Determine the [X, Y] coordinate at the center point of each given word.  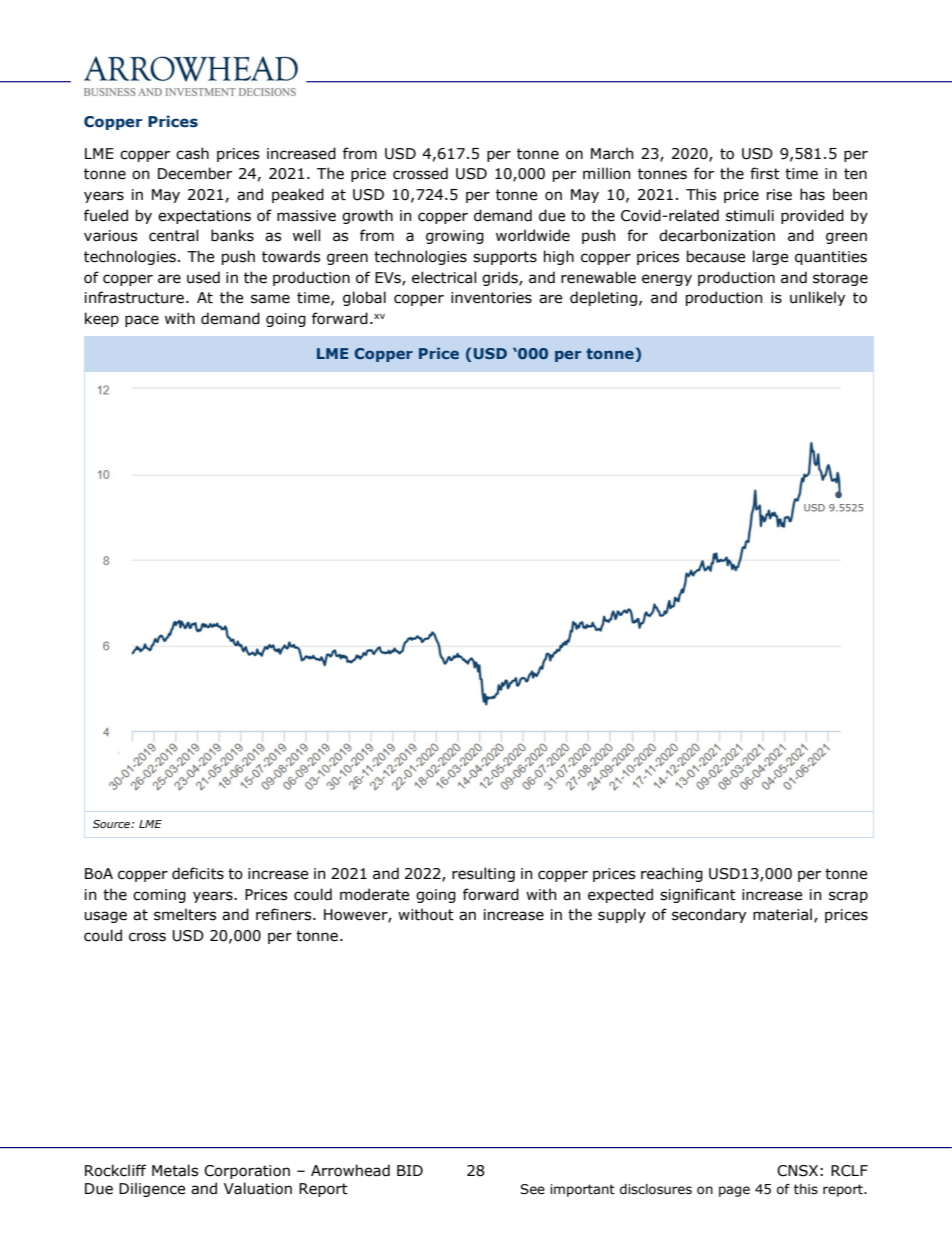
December [195, 173]
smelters [185, 914]
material [782, 914]
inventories [491, 298]
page [734, 1191]
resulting [483, 874]
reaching [672, 874]
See [532, 1189]
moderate [374, 894]
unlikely [817, 298]
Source [112, 824]
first [765, 173]
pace [142, 321]
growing [455, 237]
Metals [175, 1170]
